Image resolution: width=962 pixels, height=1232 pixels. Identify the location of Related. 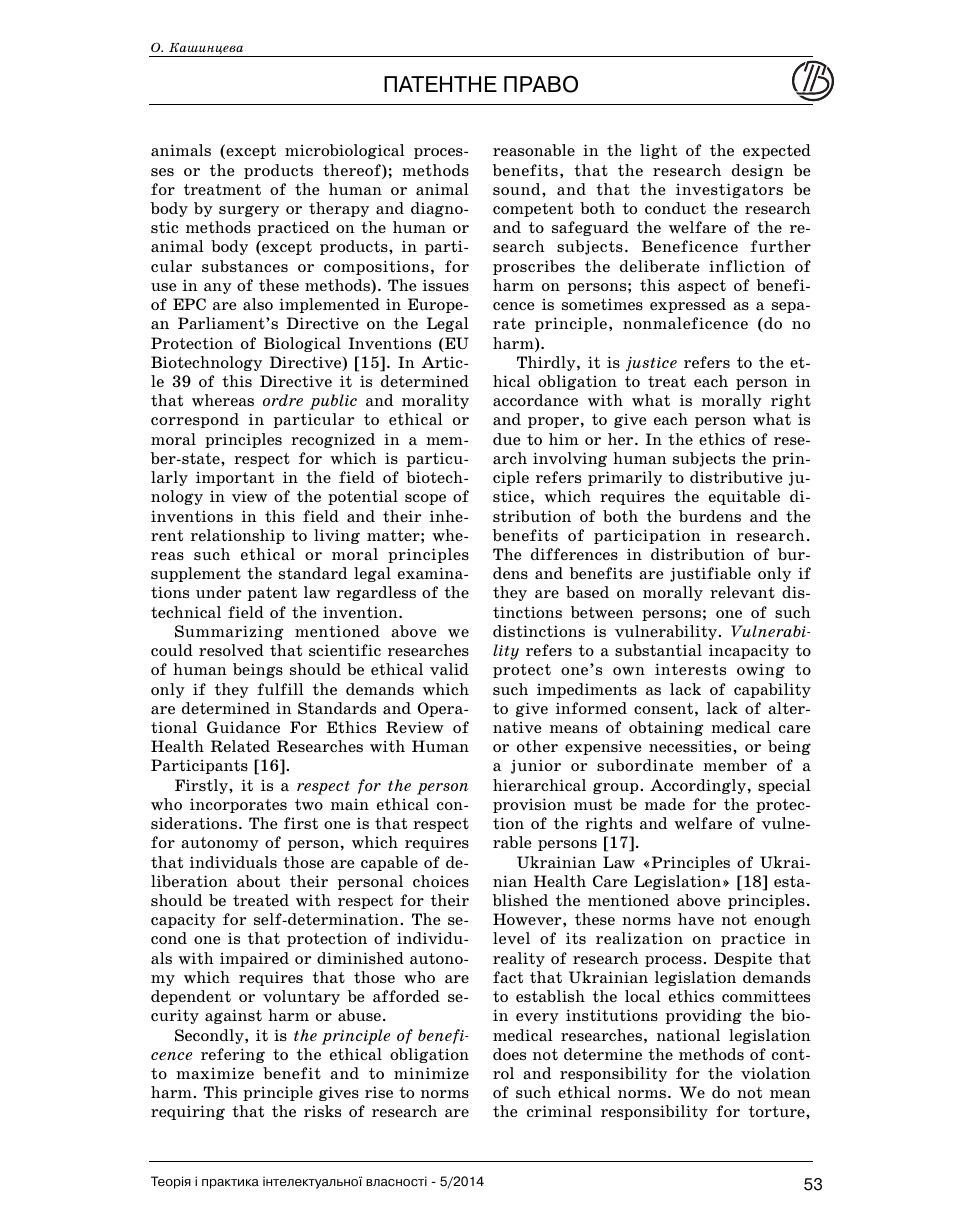
(240, 746).
